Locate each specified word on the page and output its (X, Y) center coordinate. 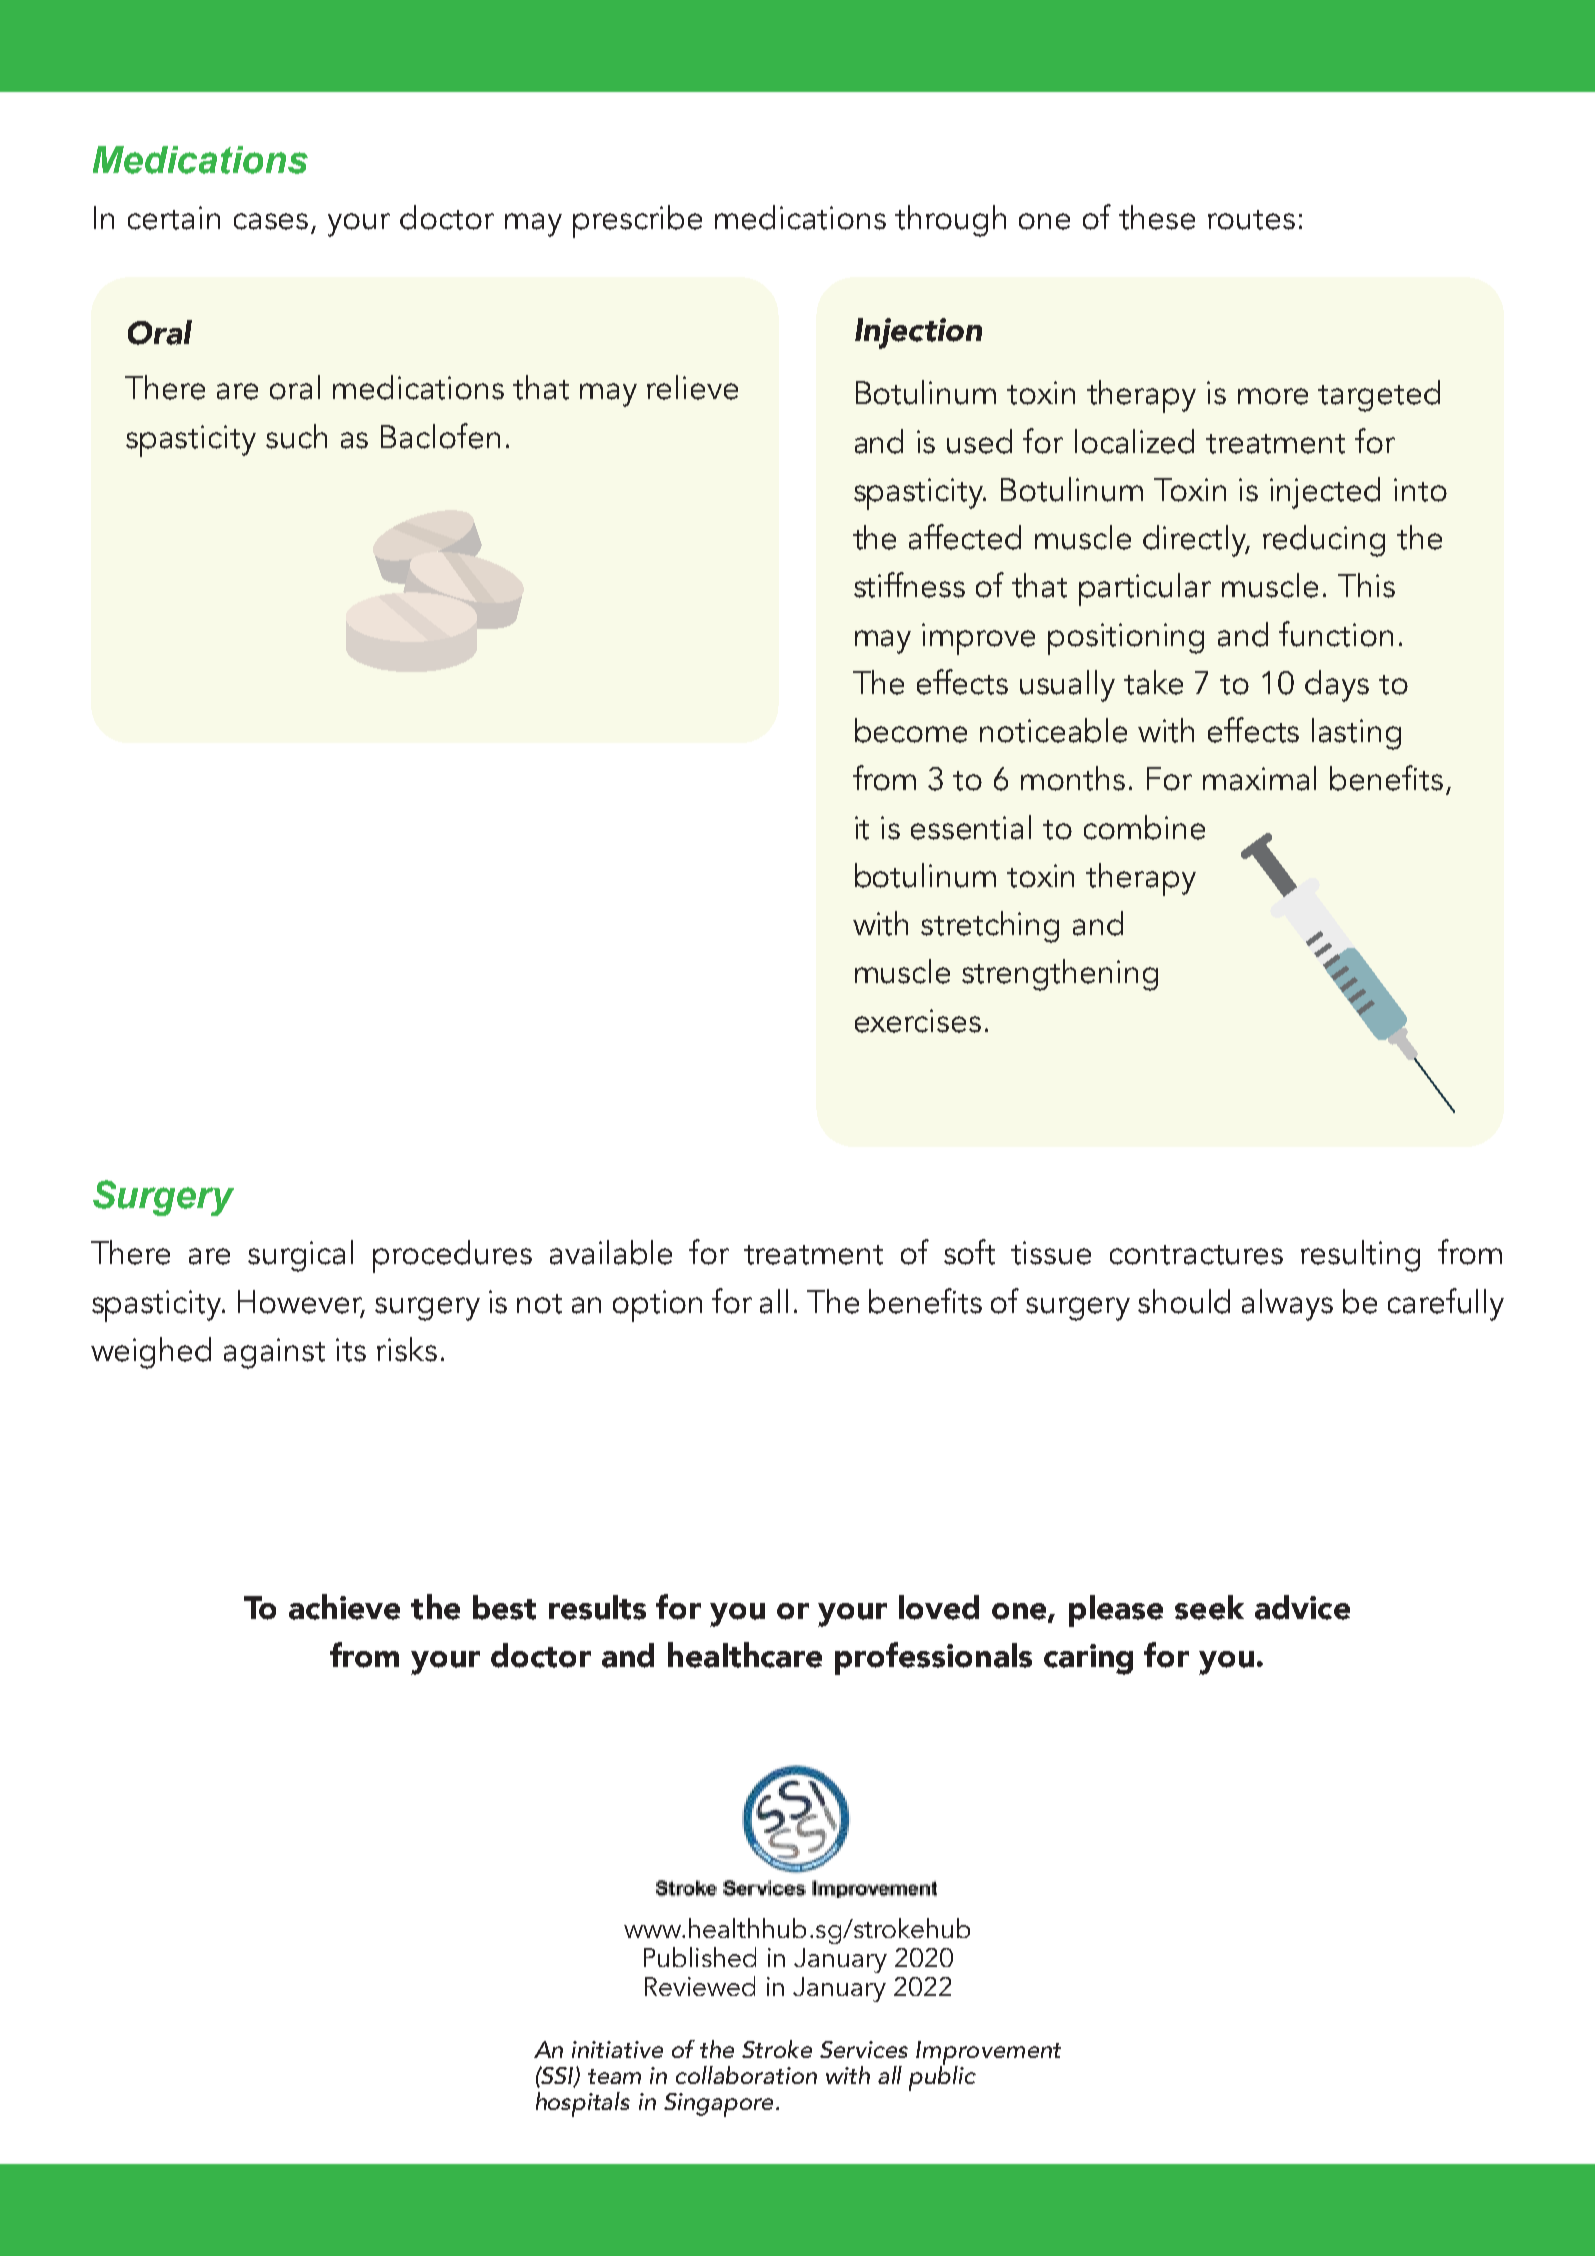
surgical (300, 1256)
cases (271, 221)
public (942, 2077)
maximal (1259, 778)
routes (1251, 220)
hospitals (583, 2104)
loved (939, 1607)
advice (1302, 1607)
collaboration (746, 2075)
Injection (918, 333)
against (274, 1353)
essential (971, 827)
